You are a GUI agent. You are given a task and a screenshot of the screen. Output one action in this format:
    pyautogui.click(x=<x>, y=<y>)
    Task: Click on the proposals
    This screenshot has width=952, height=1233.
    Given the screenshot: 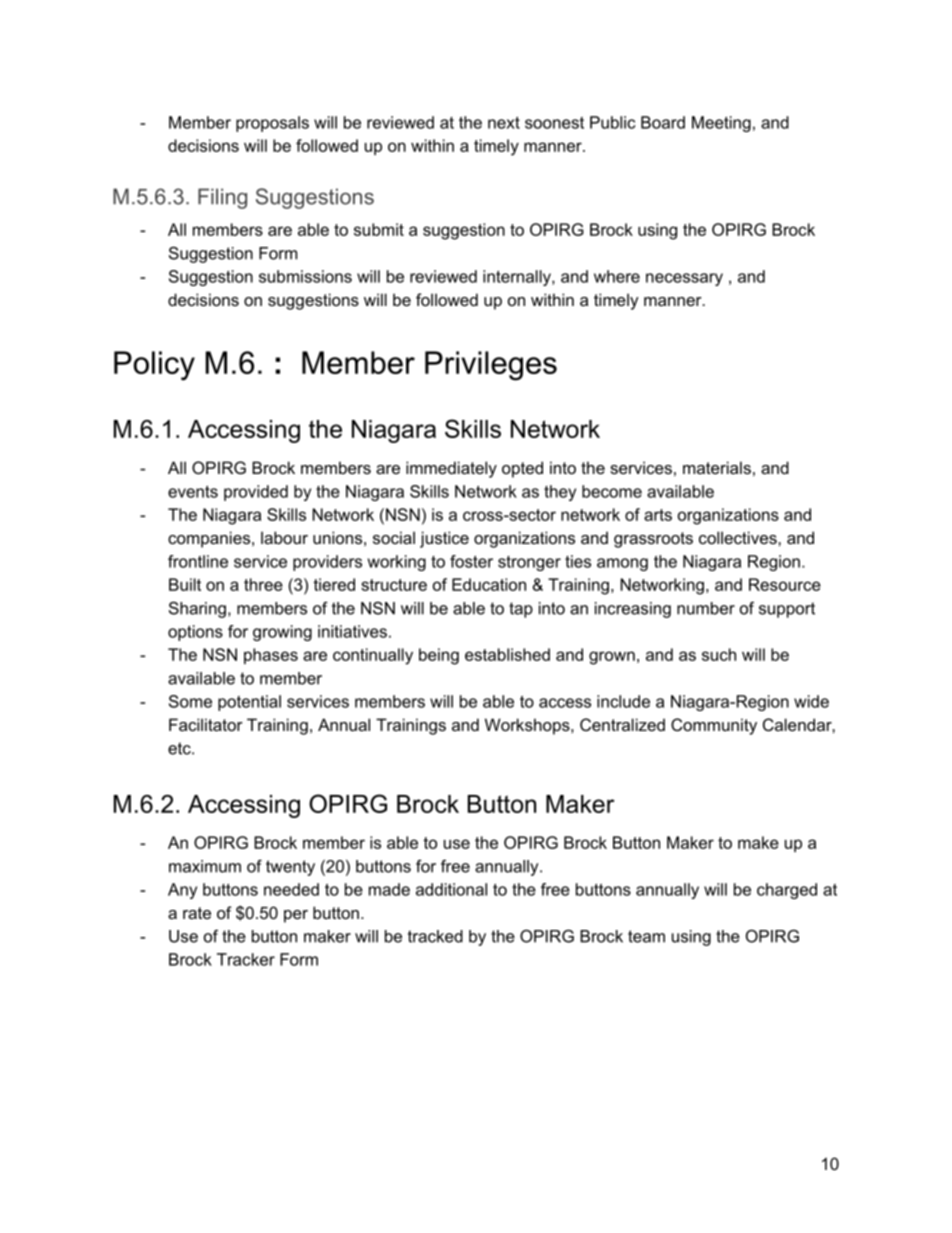 What is the action you would take?
    pyautogui.click(x=272, y=124)
